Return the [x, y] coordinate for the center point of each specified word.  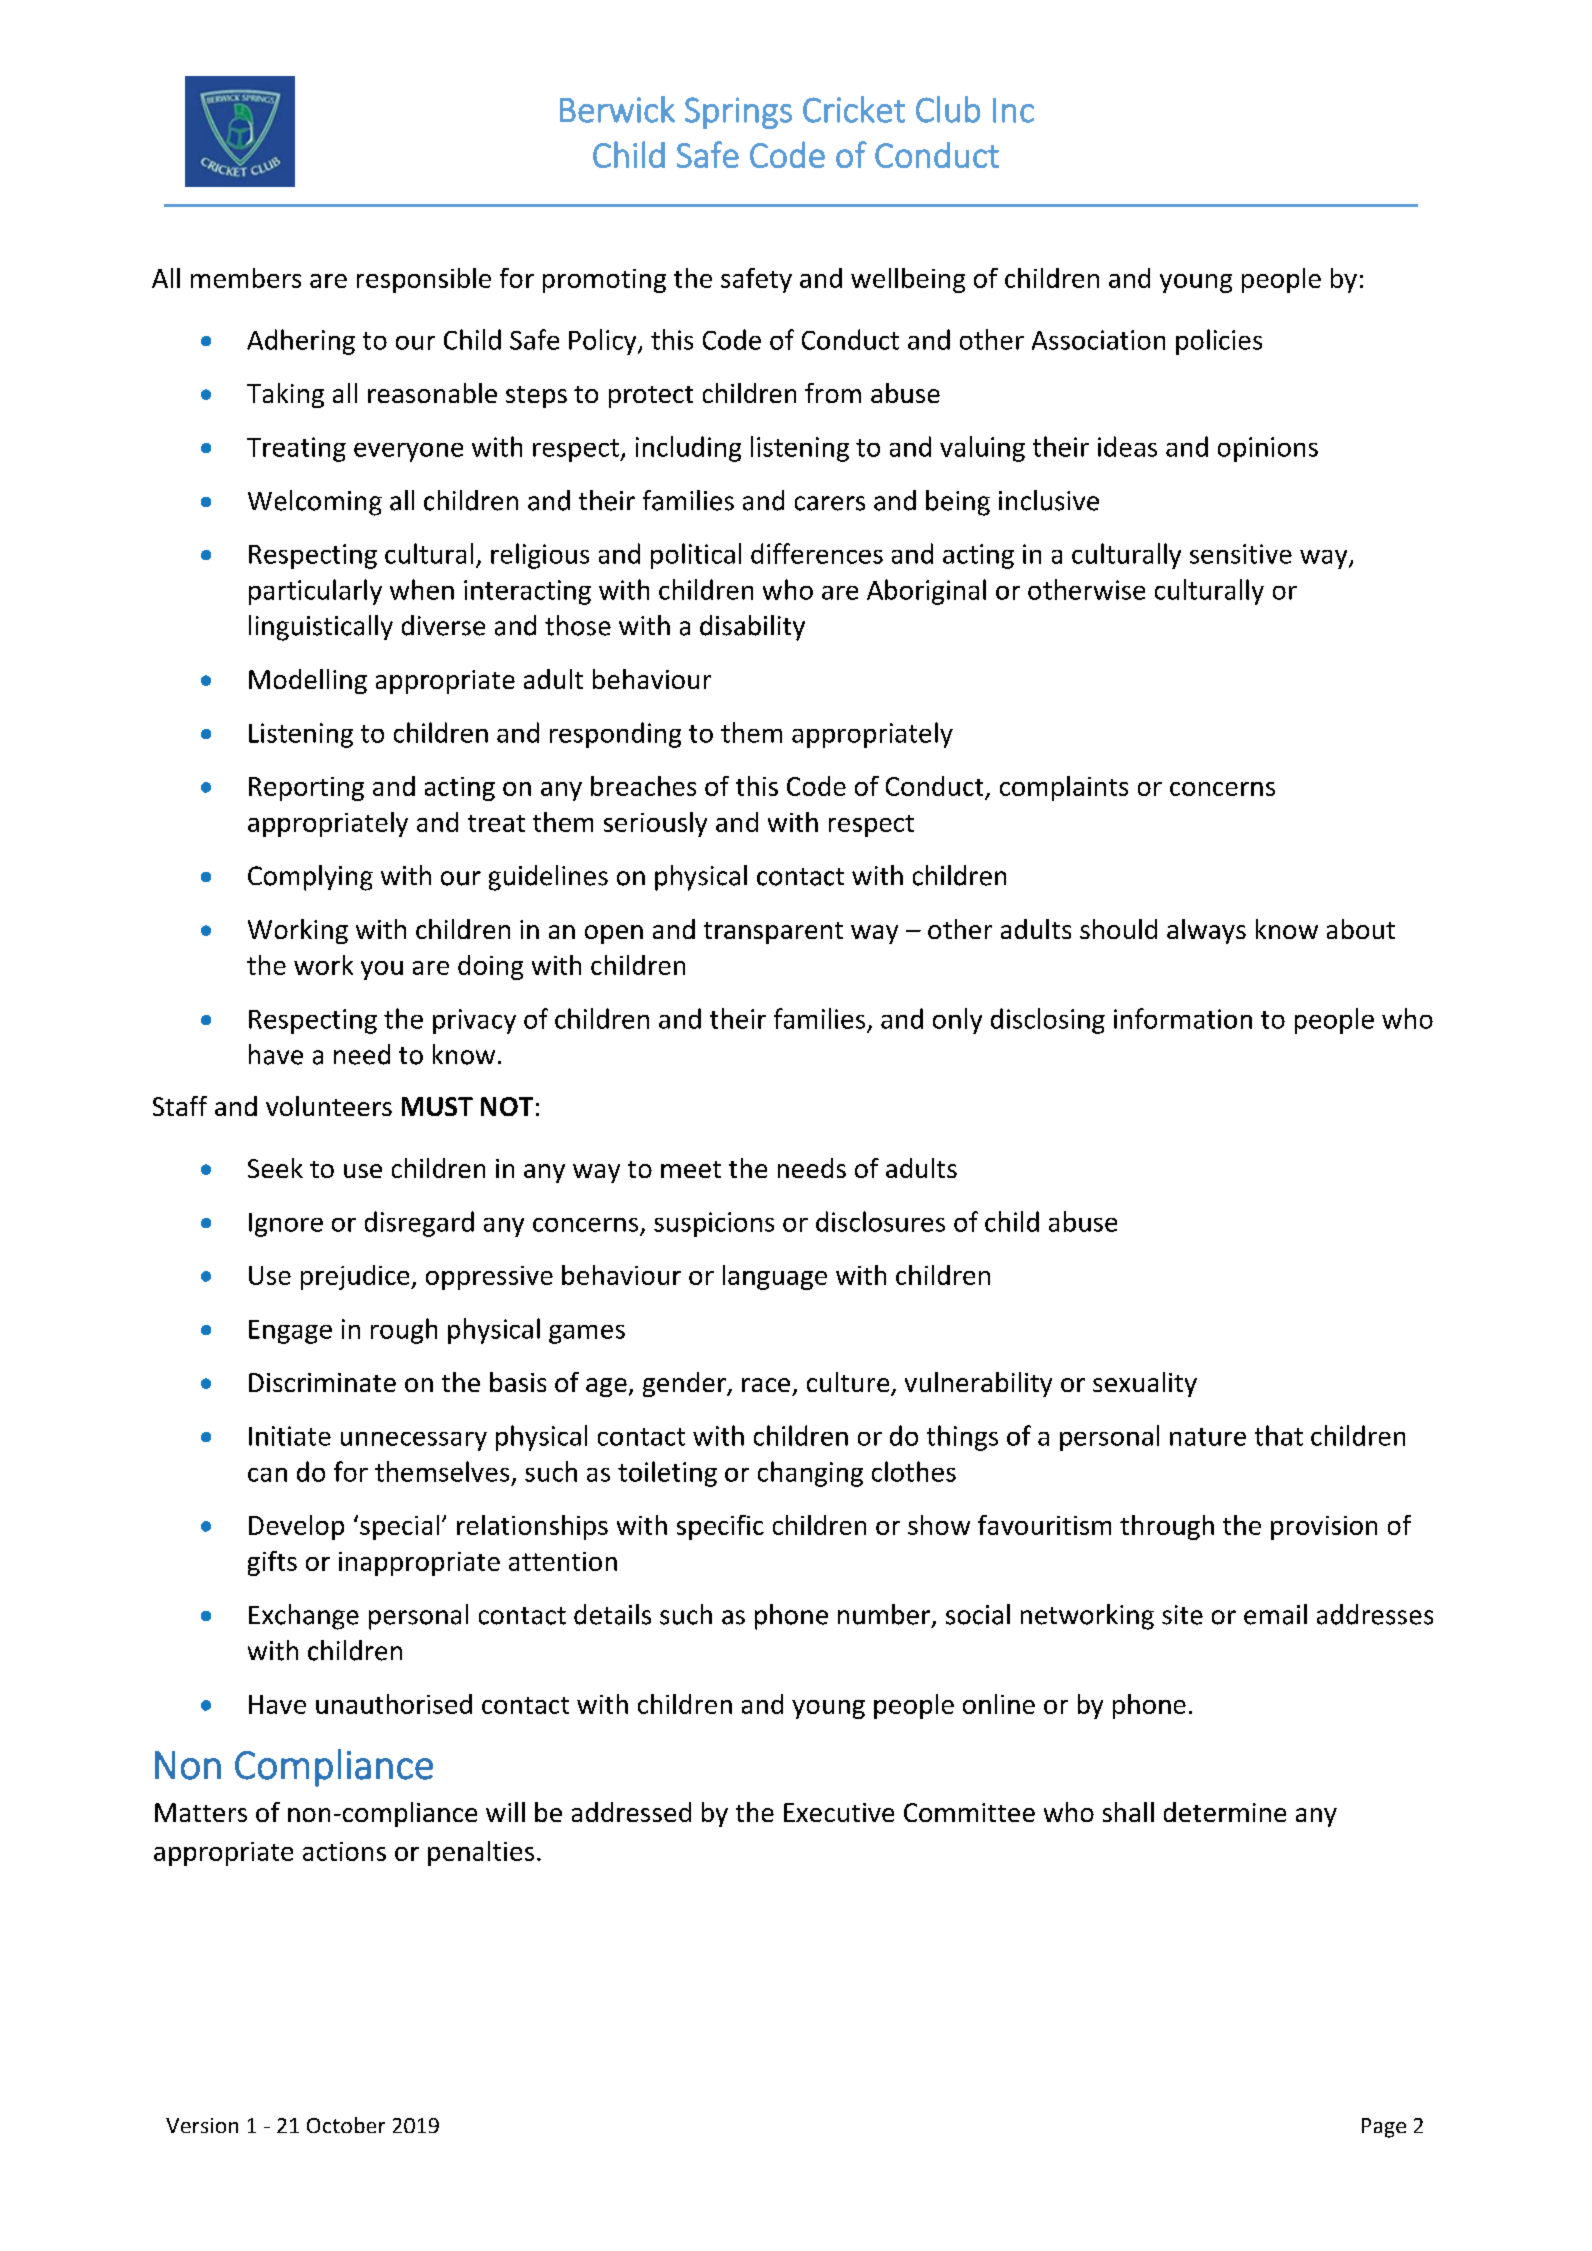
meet [691, 1169]
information [1183, 1018]
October [346, 2125]
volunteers [329, 1106]
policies [1219, 342]
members [246, 278]
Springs [738, 113]
